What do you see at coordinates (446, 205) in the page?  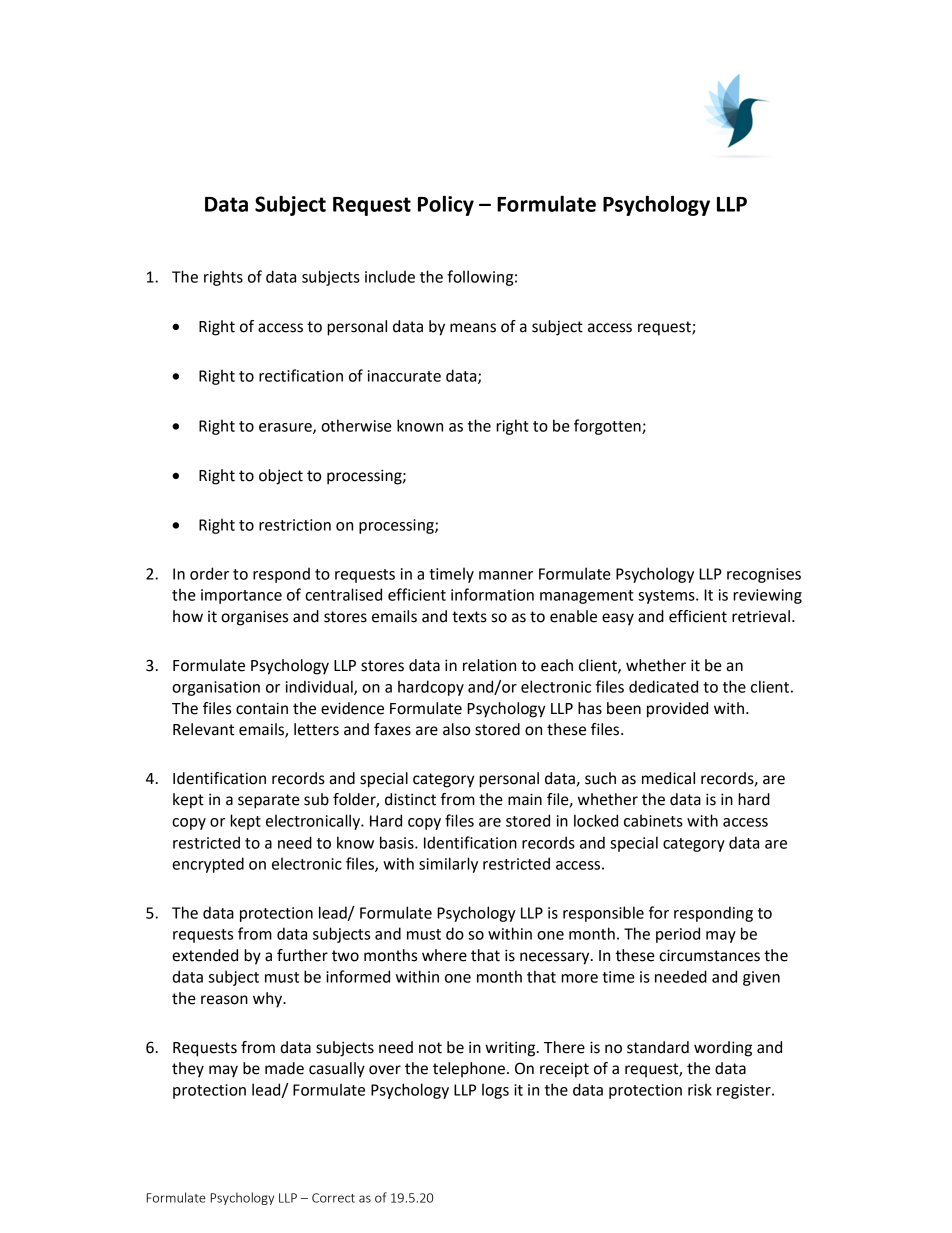 I see `Policy` at bounding box center [446, 205].
